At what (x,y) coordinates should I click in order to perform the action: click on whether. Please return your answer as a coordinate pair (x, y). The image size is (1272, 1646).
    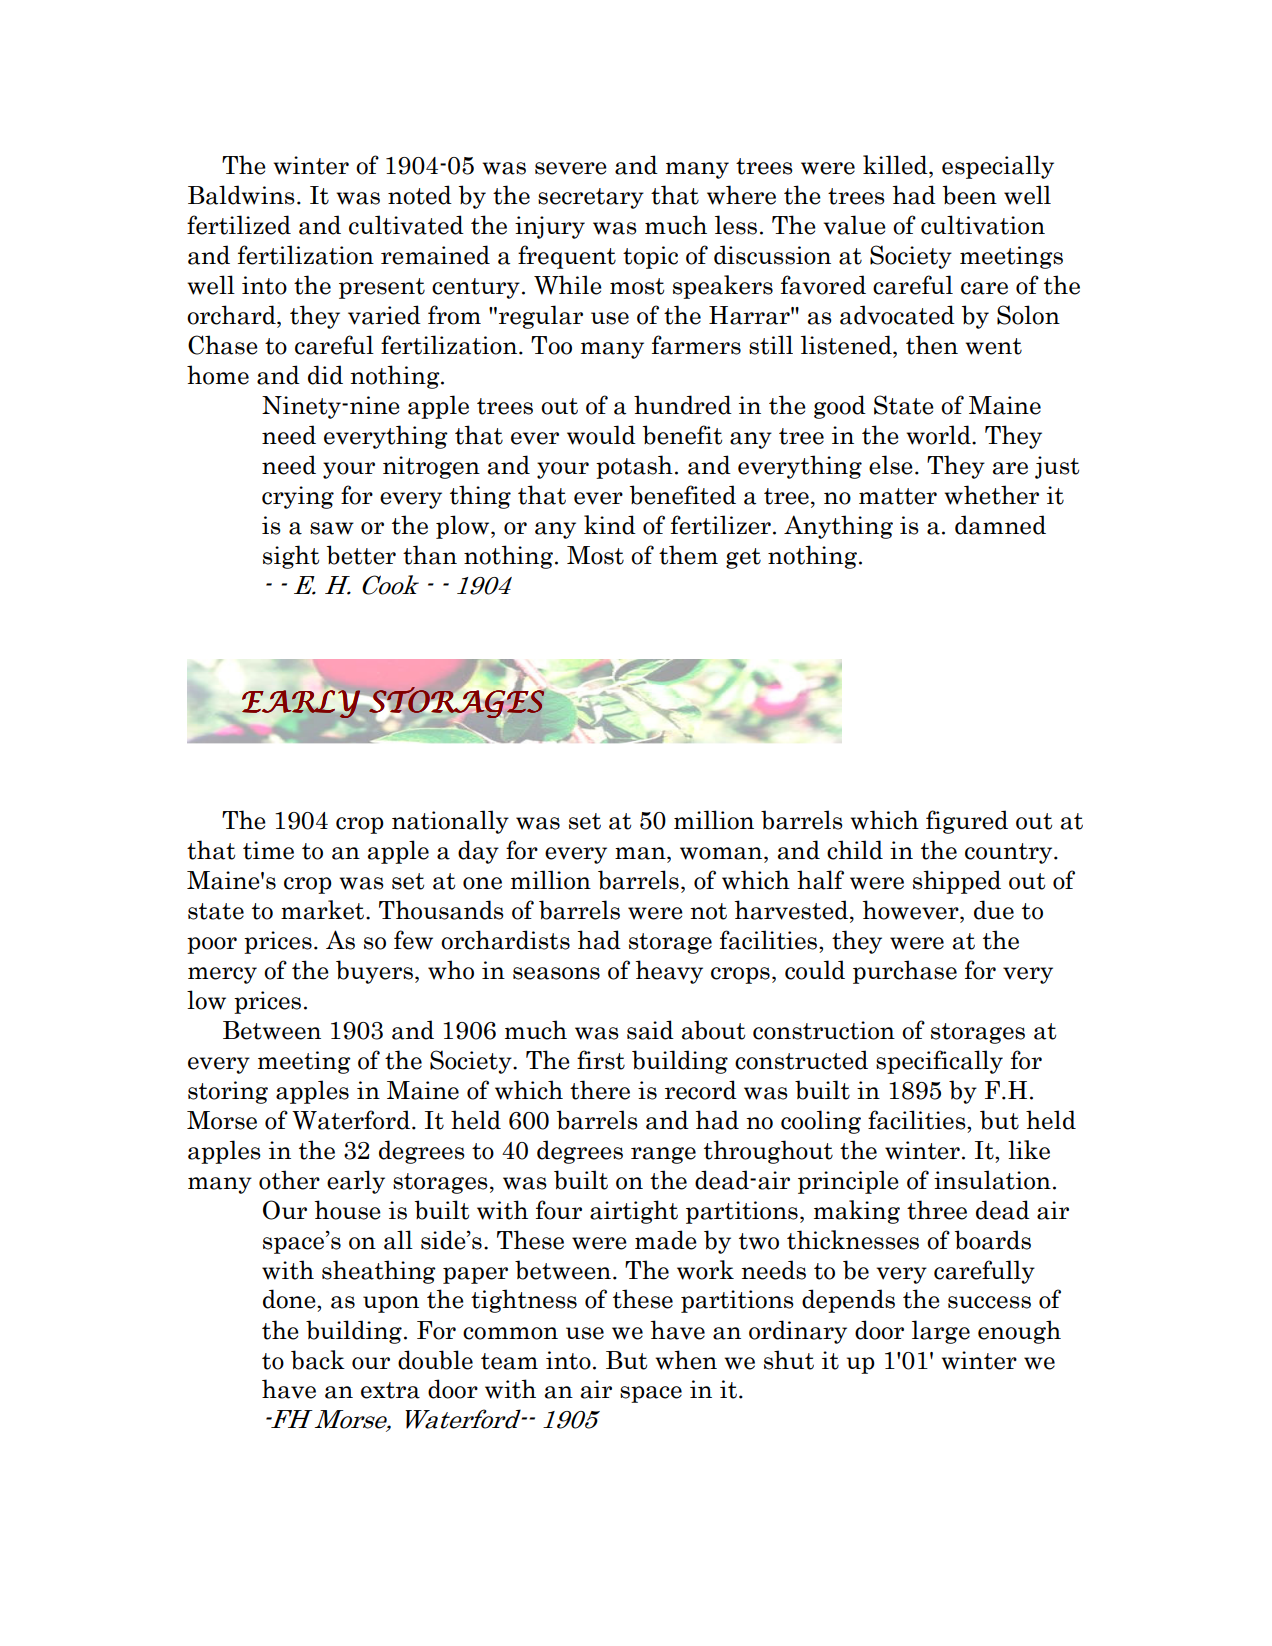
    Looking at the image, I should click on (991, 495).
